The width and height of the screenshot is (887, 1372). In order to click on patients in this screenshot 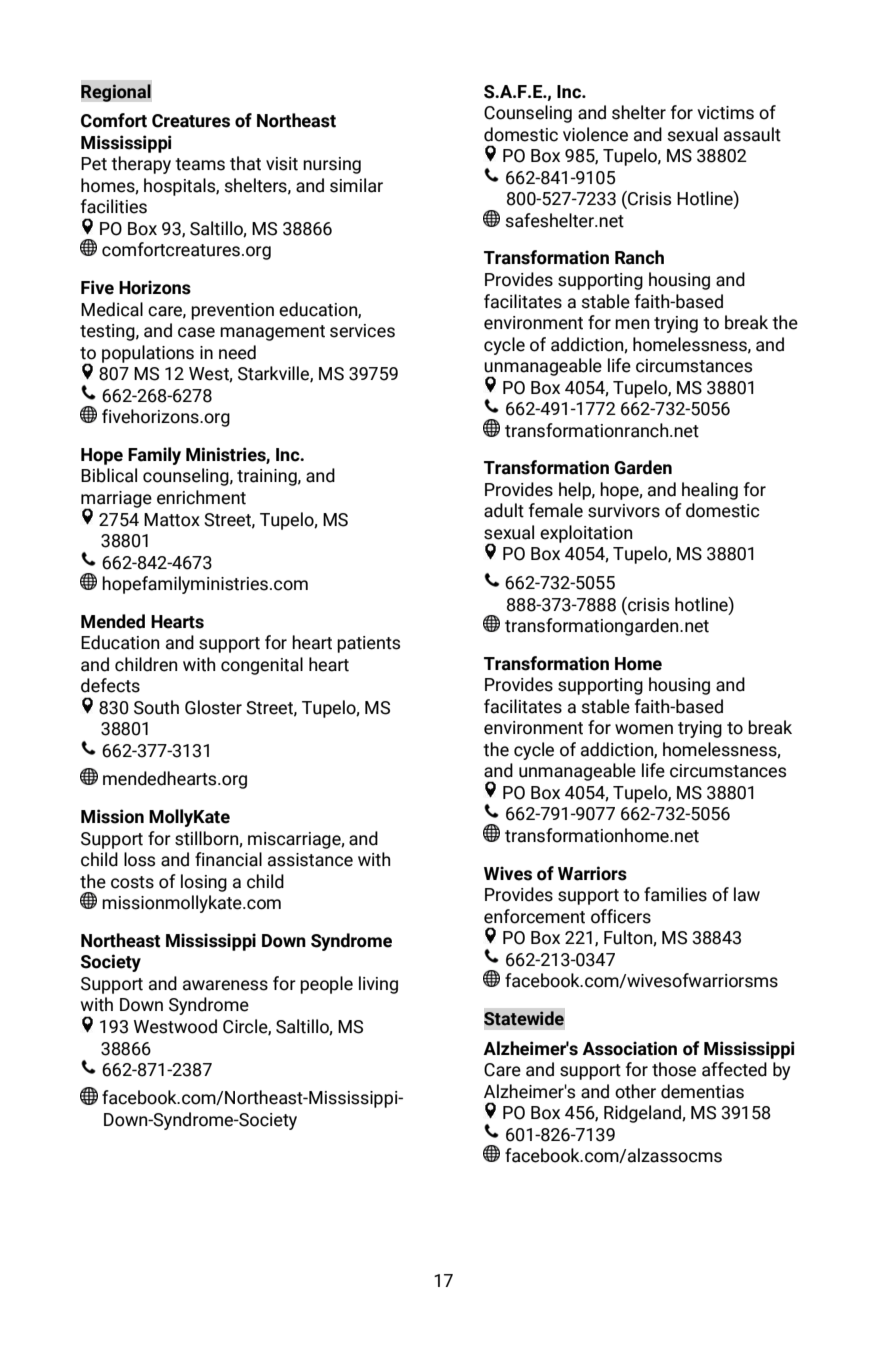, I will do `click(368, 644)`.
